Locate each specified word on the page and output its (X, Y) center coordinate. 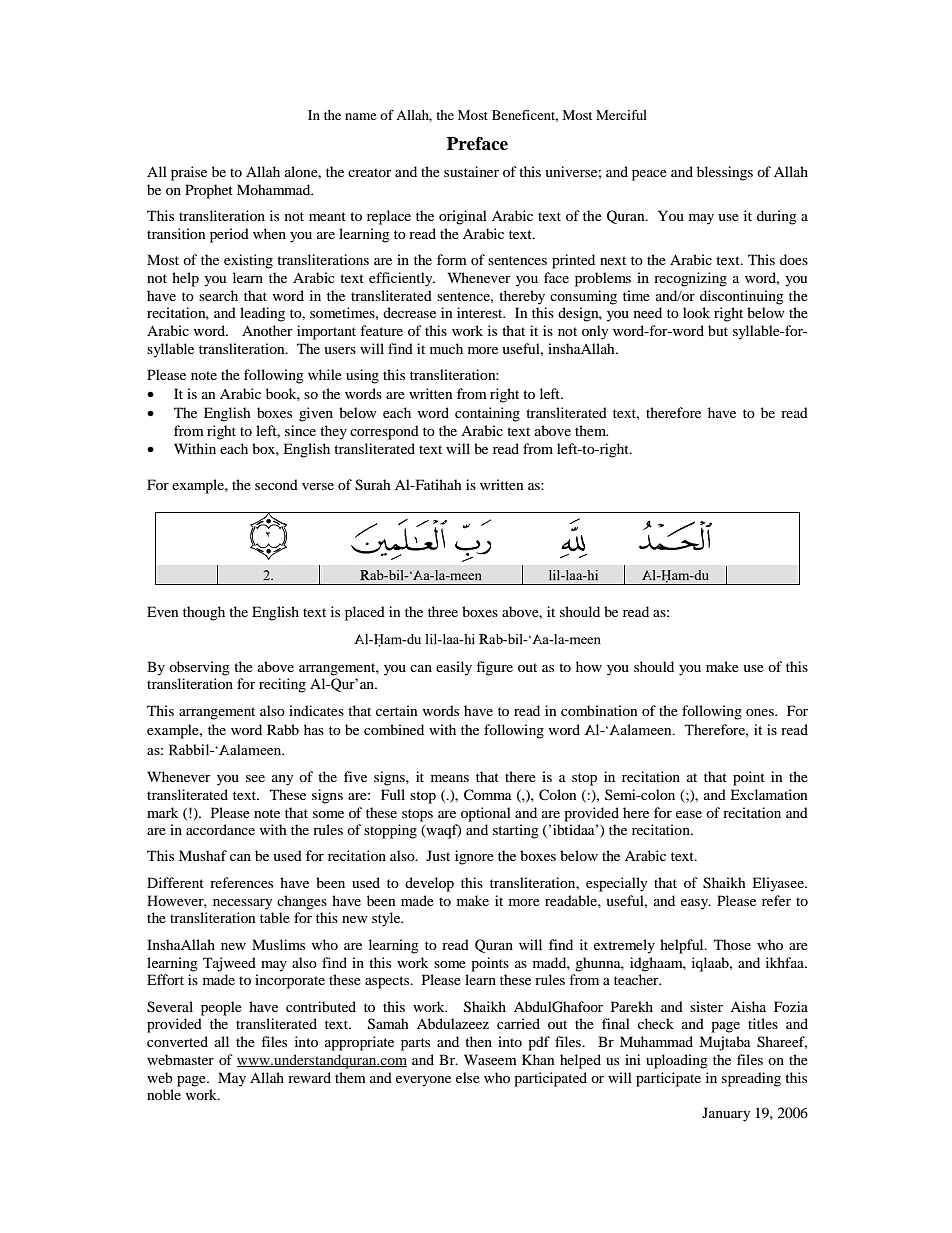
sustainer (471, 171)
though (204, 613)
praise (189, 173)
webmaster (180, 1059)
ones (761, 712)
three (443, 611)
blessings (725, 173)
